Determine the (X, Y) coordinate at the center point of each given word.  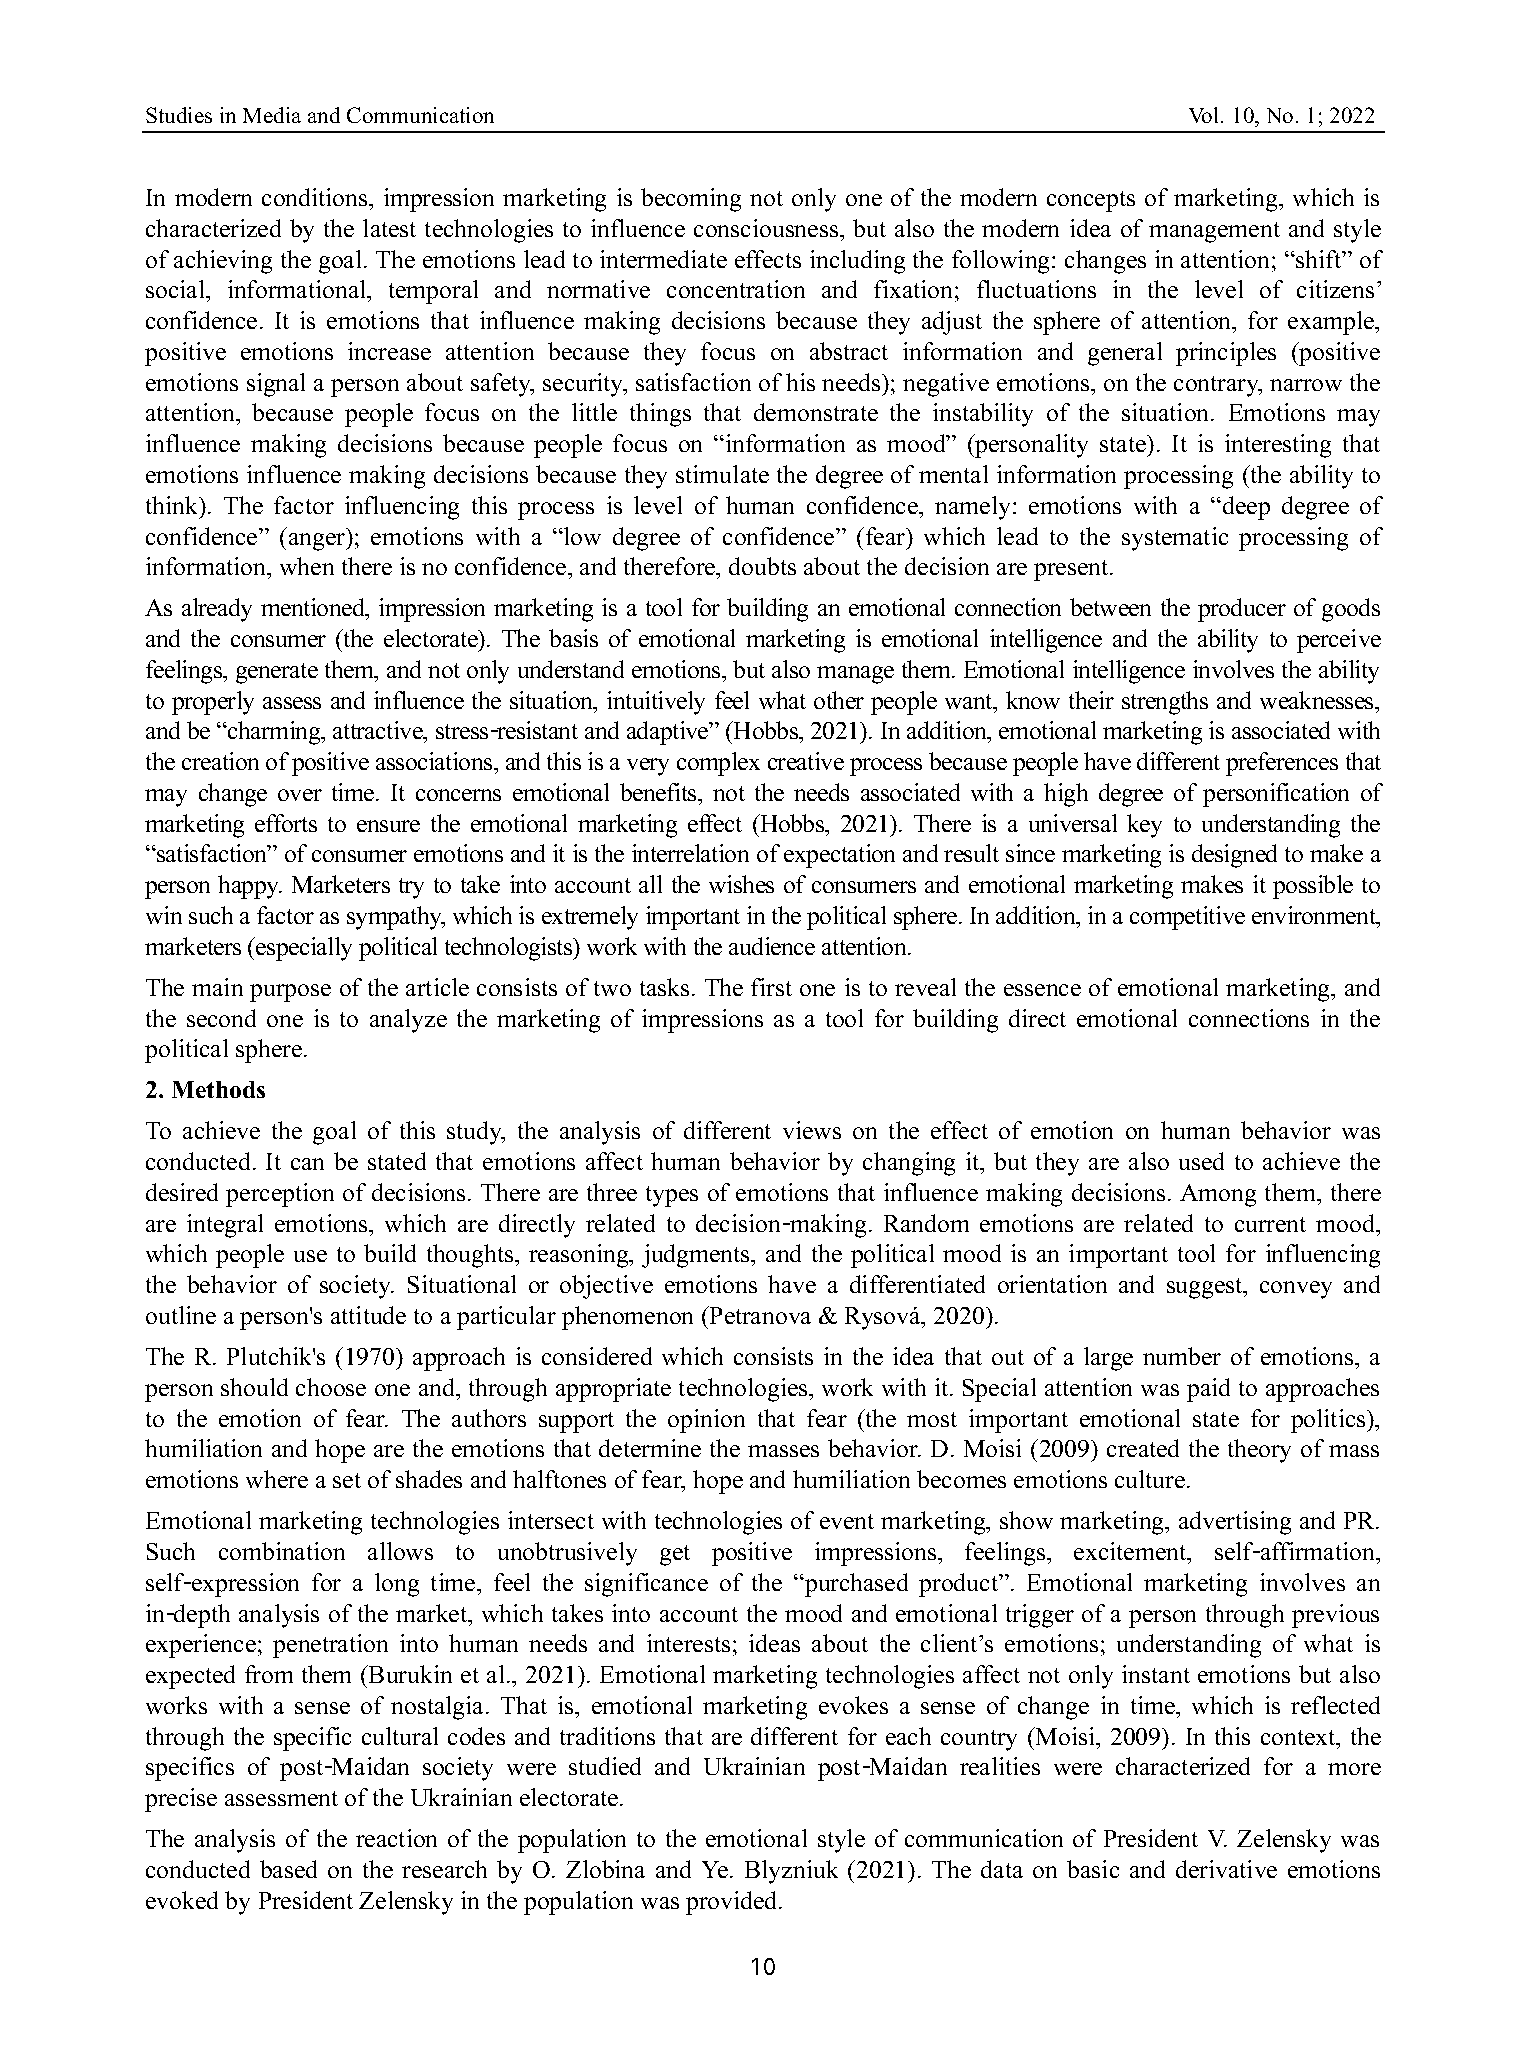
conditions (316, 197)
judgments (697, 1256)
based (288, 1869)
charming (274, 733)
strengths (1165, 703)
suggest (1206, 1288)
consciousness (767, 228)
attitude (368, 1315)
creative (806, 761)
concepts (1091, 201)
